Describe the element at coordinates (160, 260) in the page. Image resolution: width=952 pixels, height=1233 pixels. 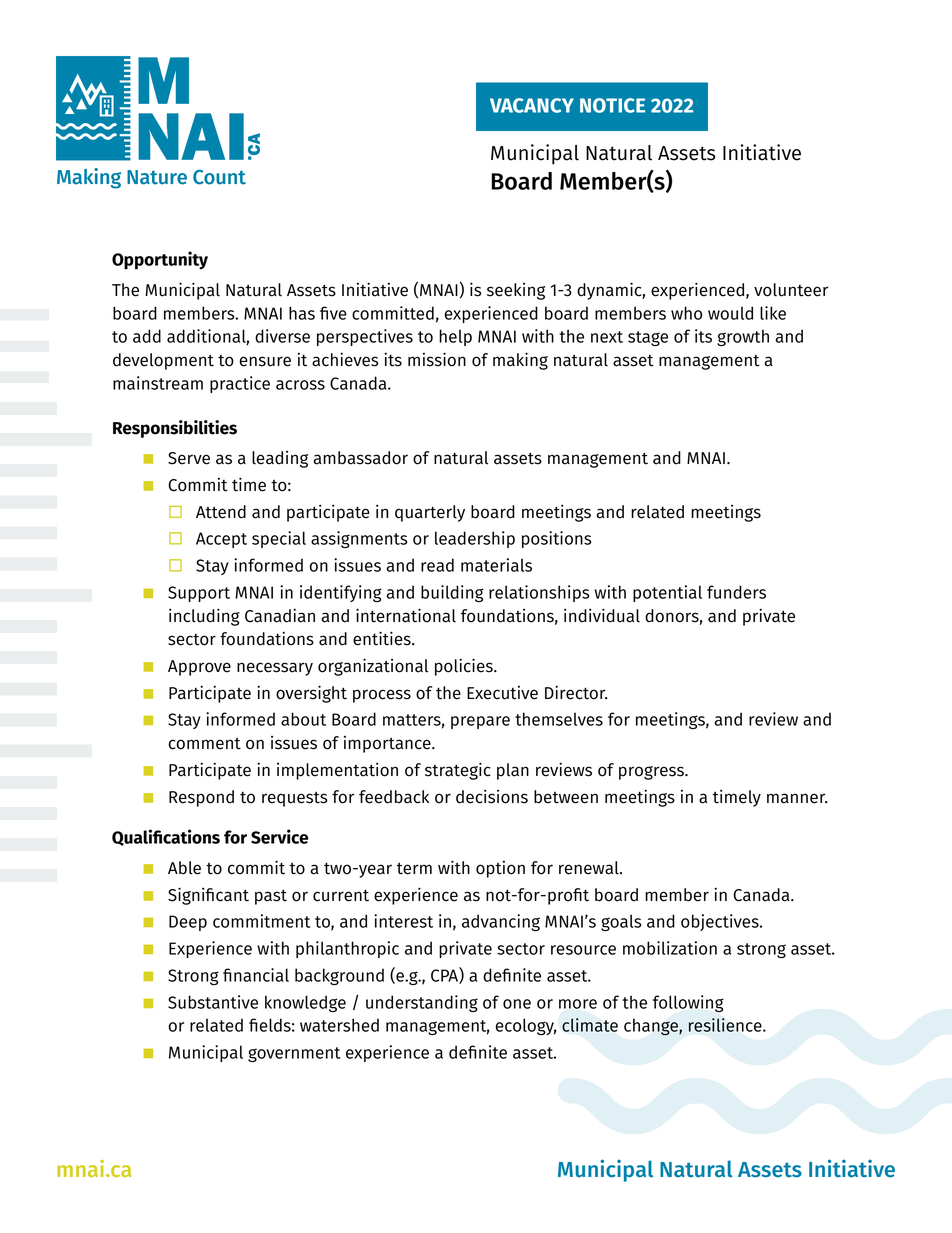
I see `Opportunity` at that location.
